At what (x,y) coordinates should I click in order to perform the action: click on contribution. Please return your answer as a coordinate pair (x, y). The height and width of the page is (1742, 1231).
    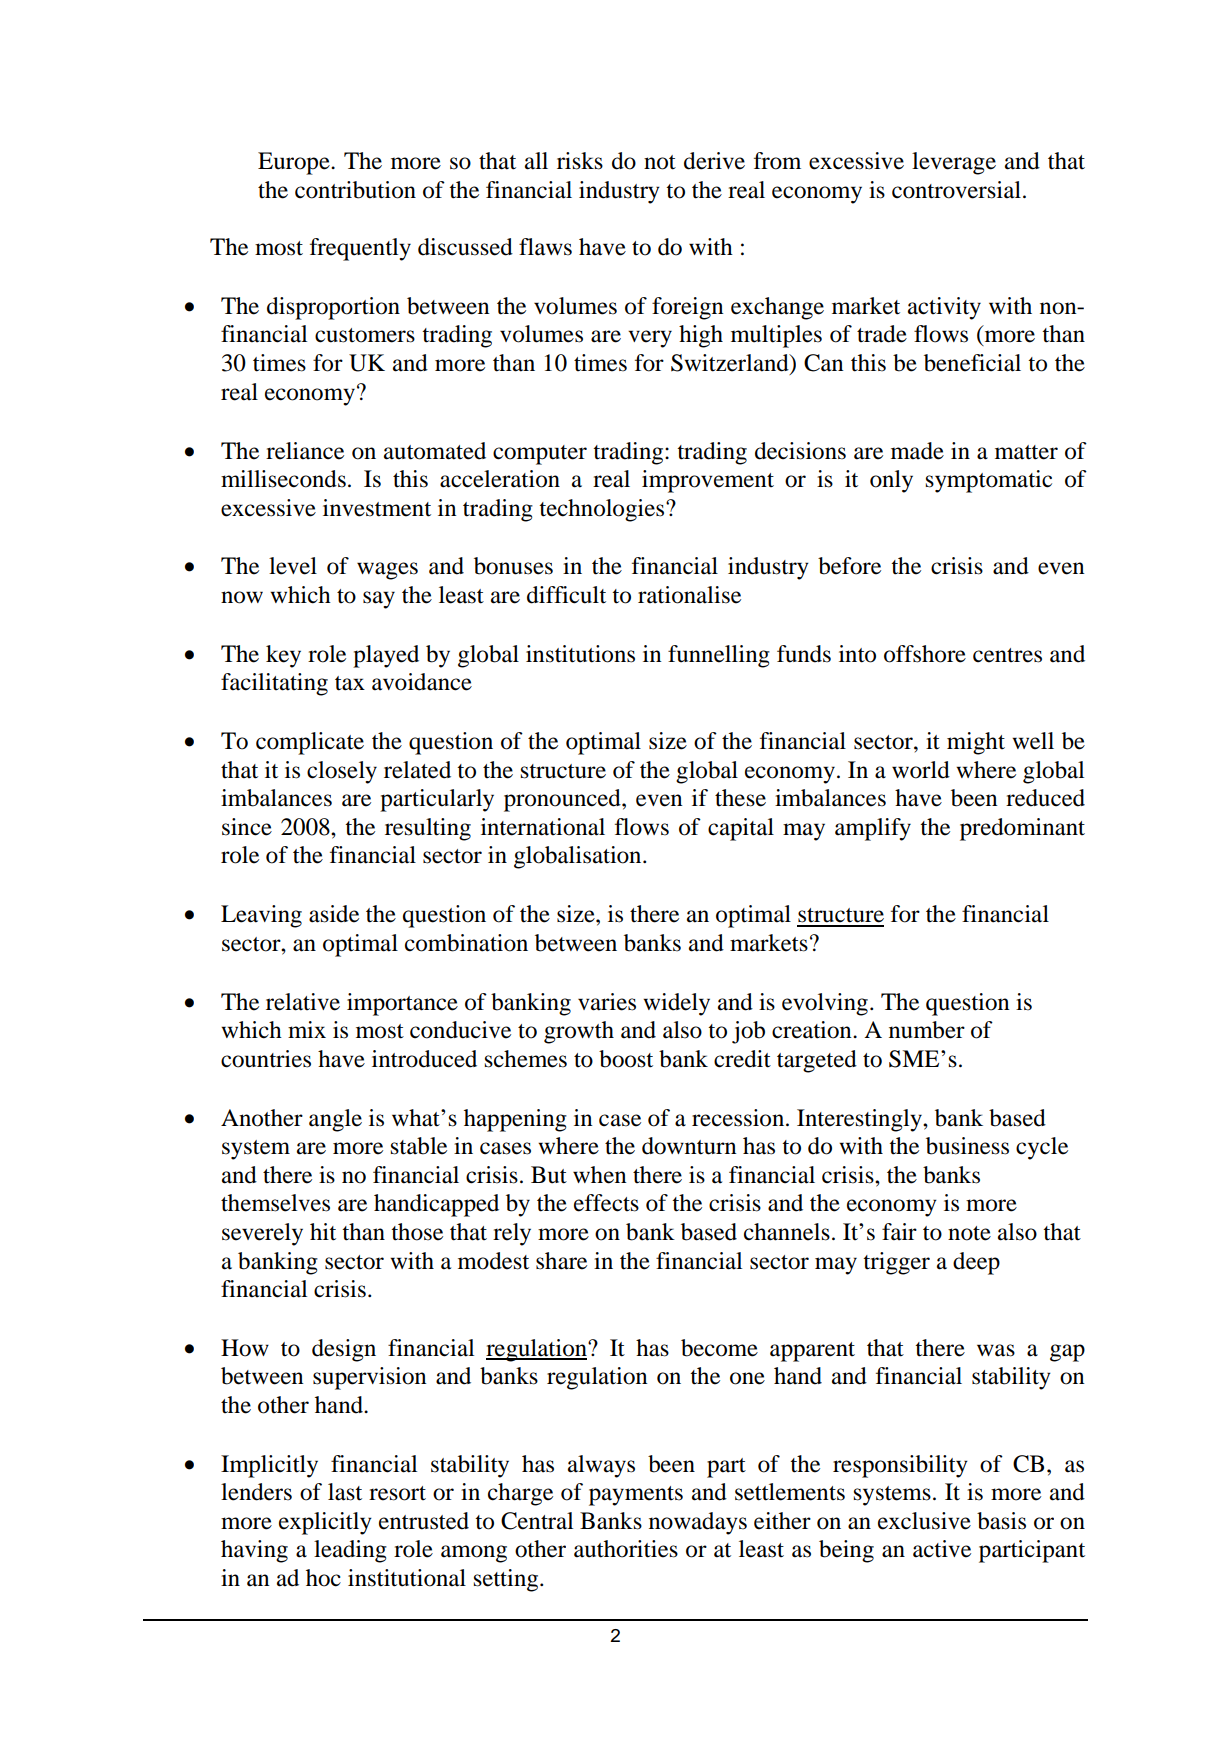
    Looking at the image, I should click on (355, 190).
